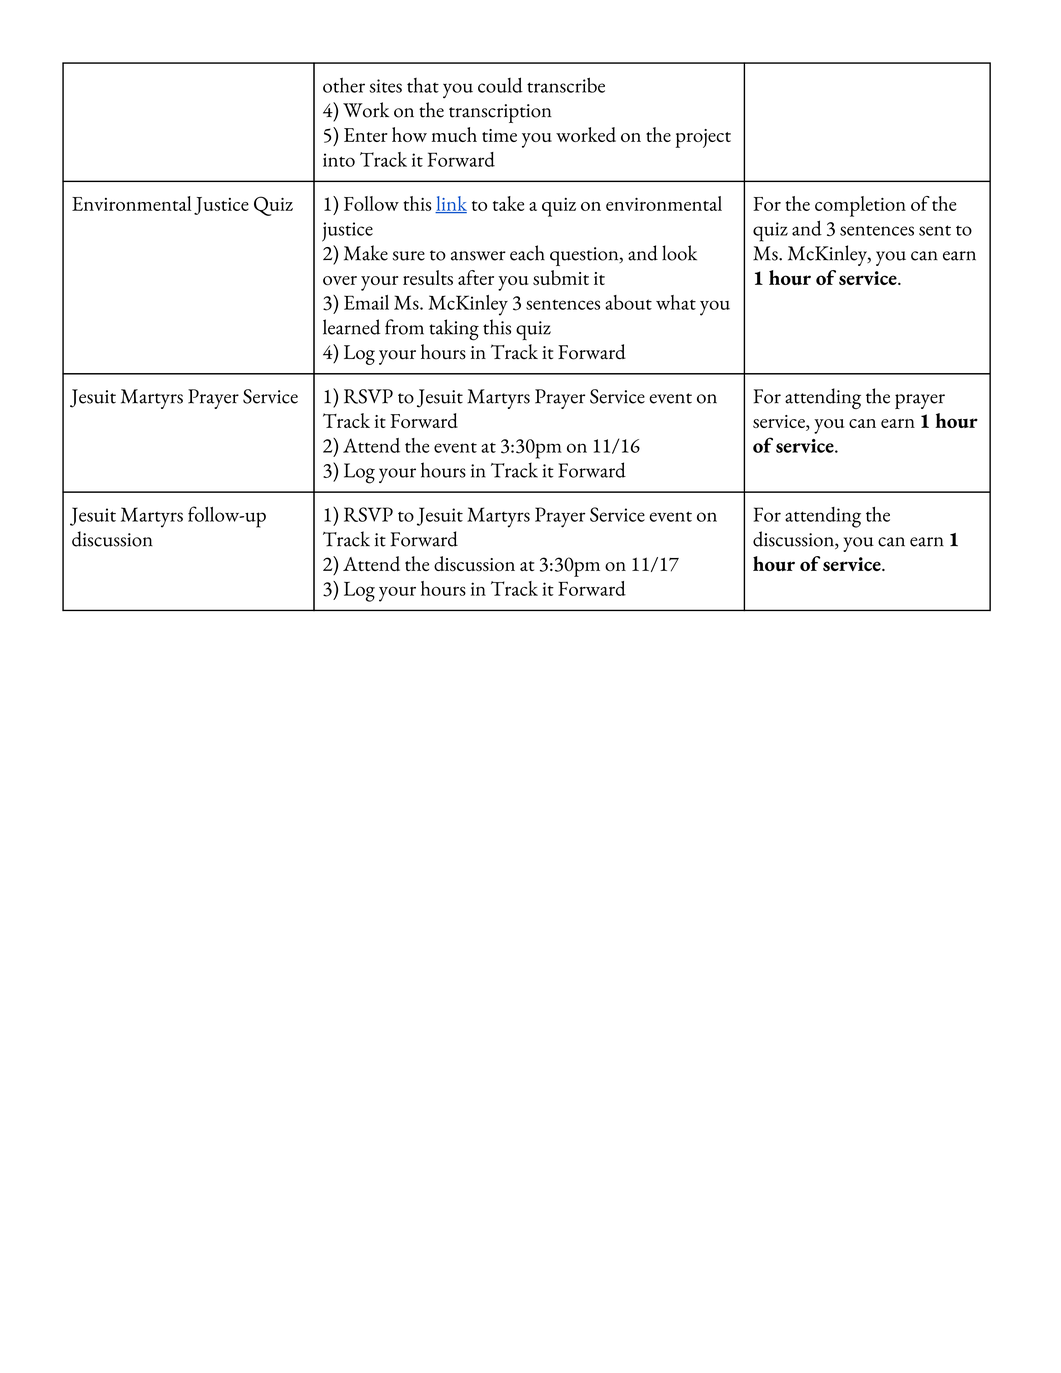 Image resolution: width=1061 pixels, height=1373 pixels. I want to click on about, so click(628, 302).
